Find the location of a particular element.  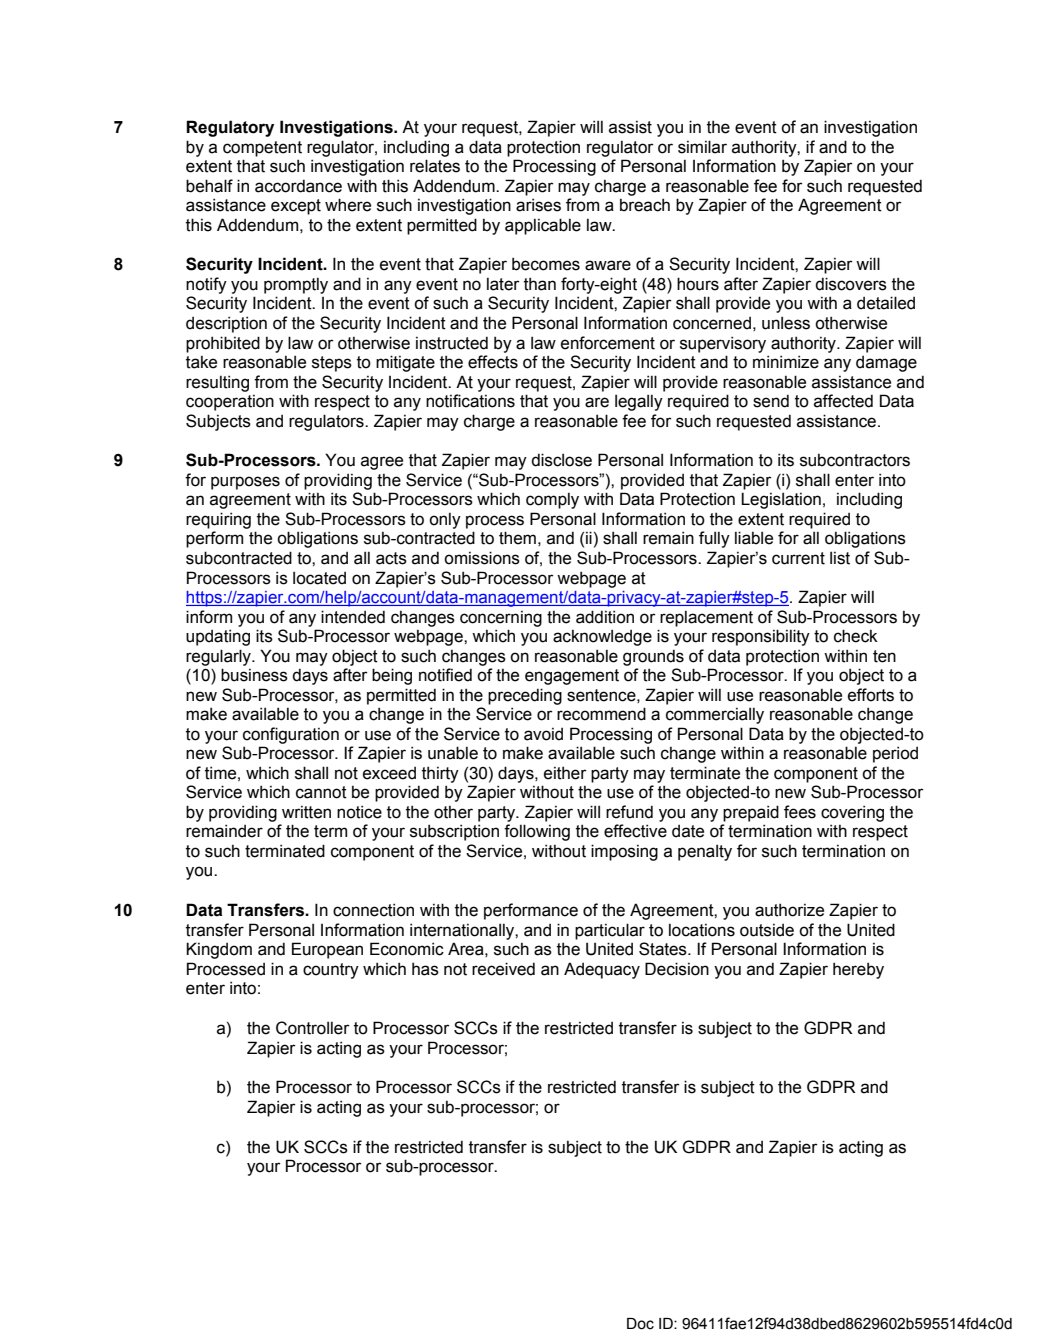

similar is located at coordinates (702, 147).
